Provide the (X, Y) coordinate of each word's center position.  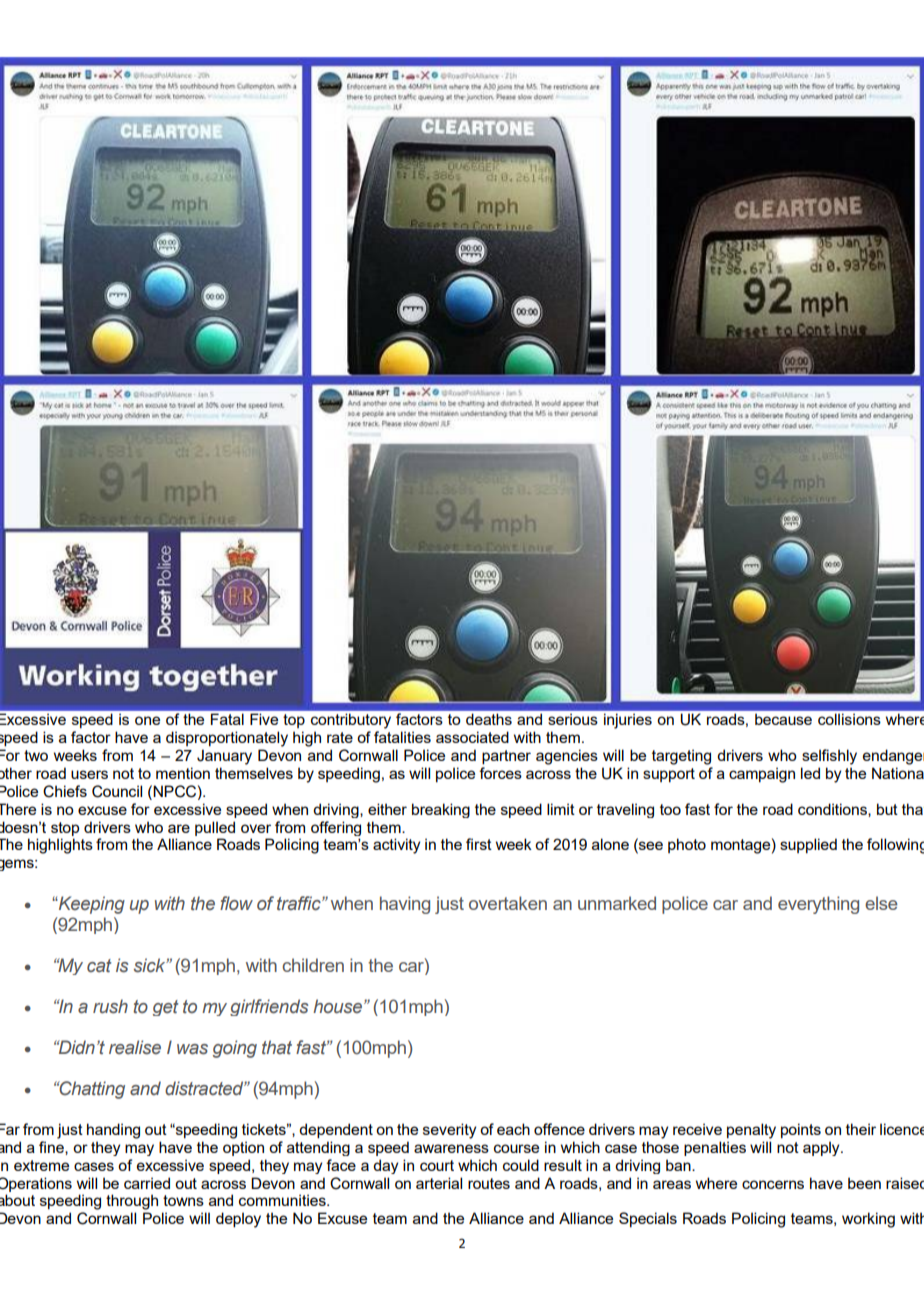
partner (506, 757)
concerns (773, 1184)
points (801, 1130)
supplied (808, 845)
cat (99, 965)
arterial (439, 1183)
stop (65, 829)
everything (818, 905)
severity (449, 1131)
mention (183, 773)
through (132, 1202)
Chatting (91, 1090)
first (479, 844)
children (313, 965)
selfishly (829, 757)
